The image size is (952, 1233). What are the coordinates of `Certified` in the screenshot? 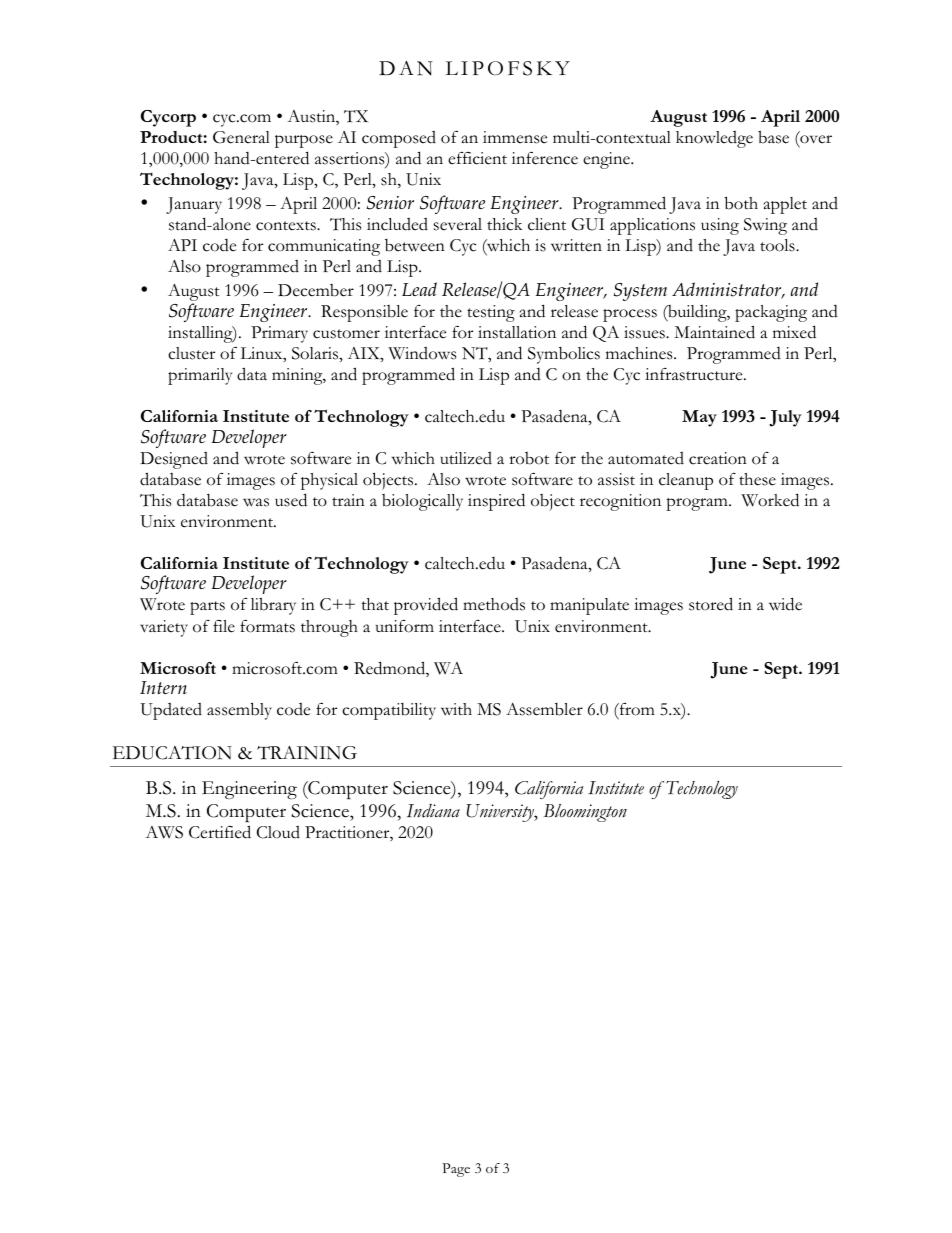 It's located at (220, 832).
